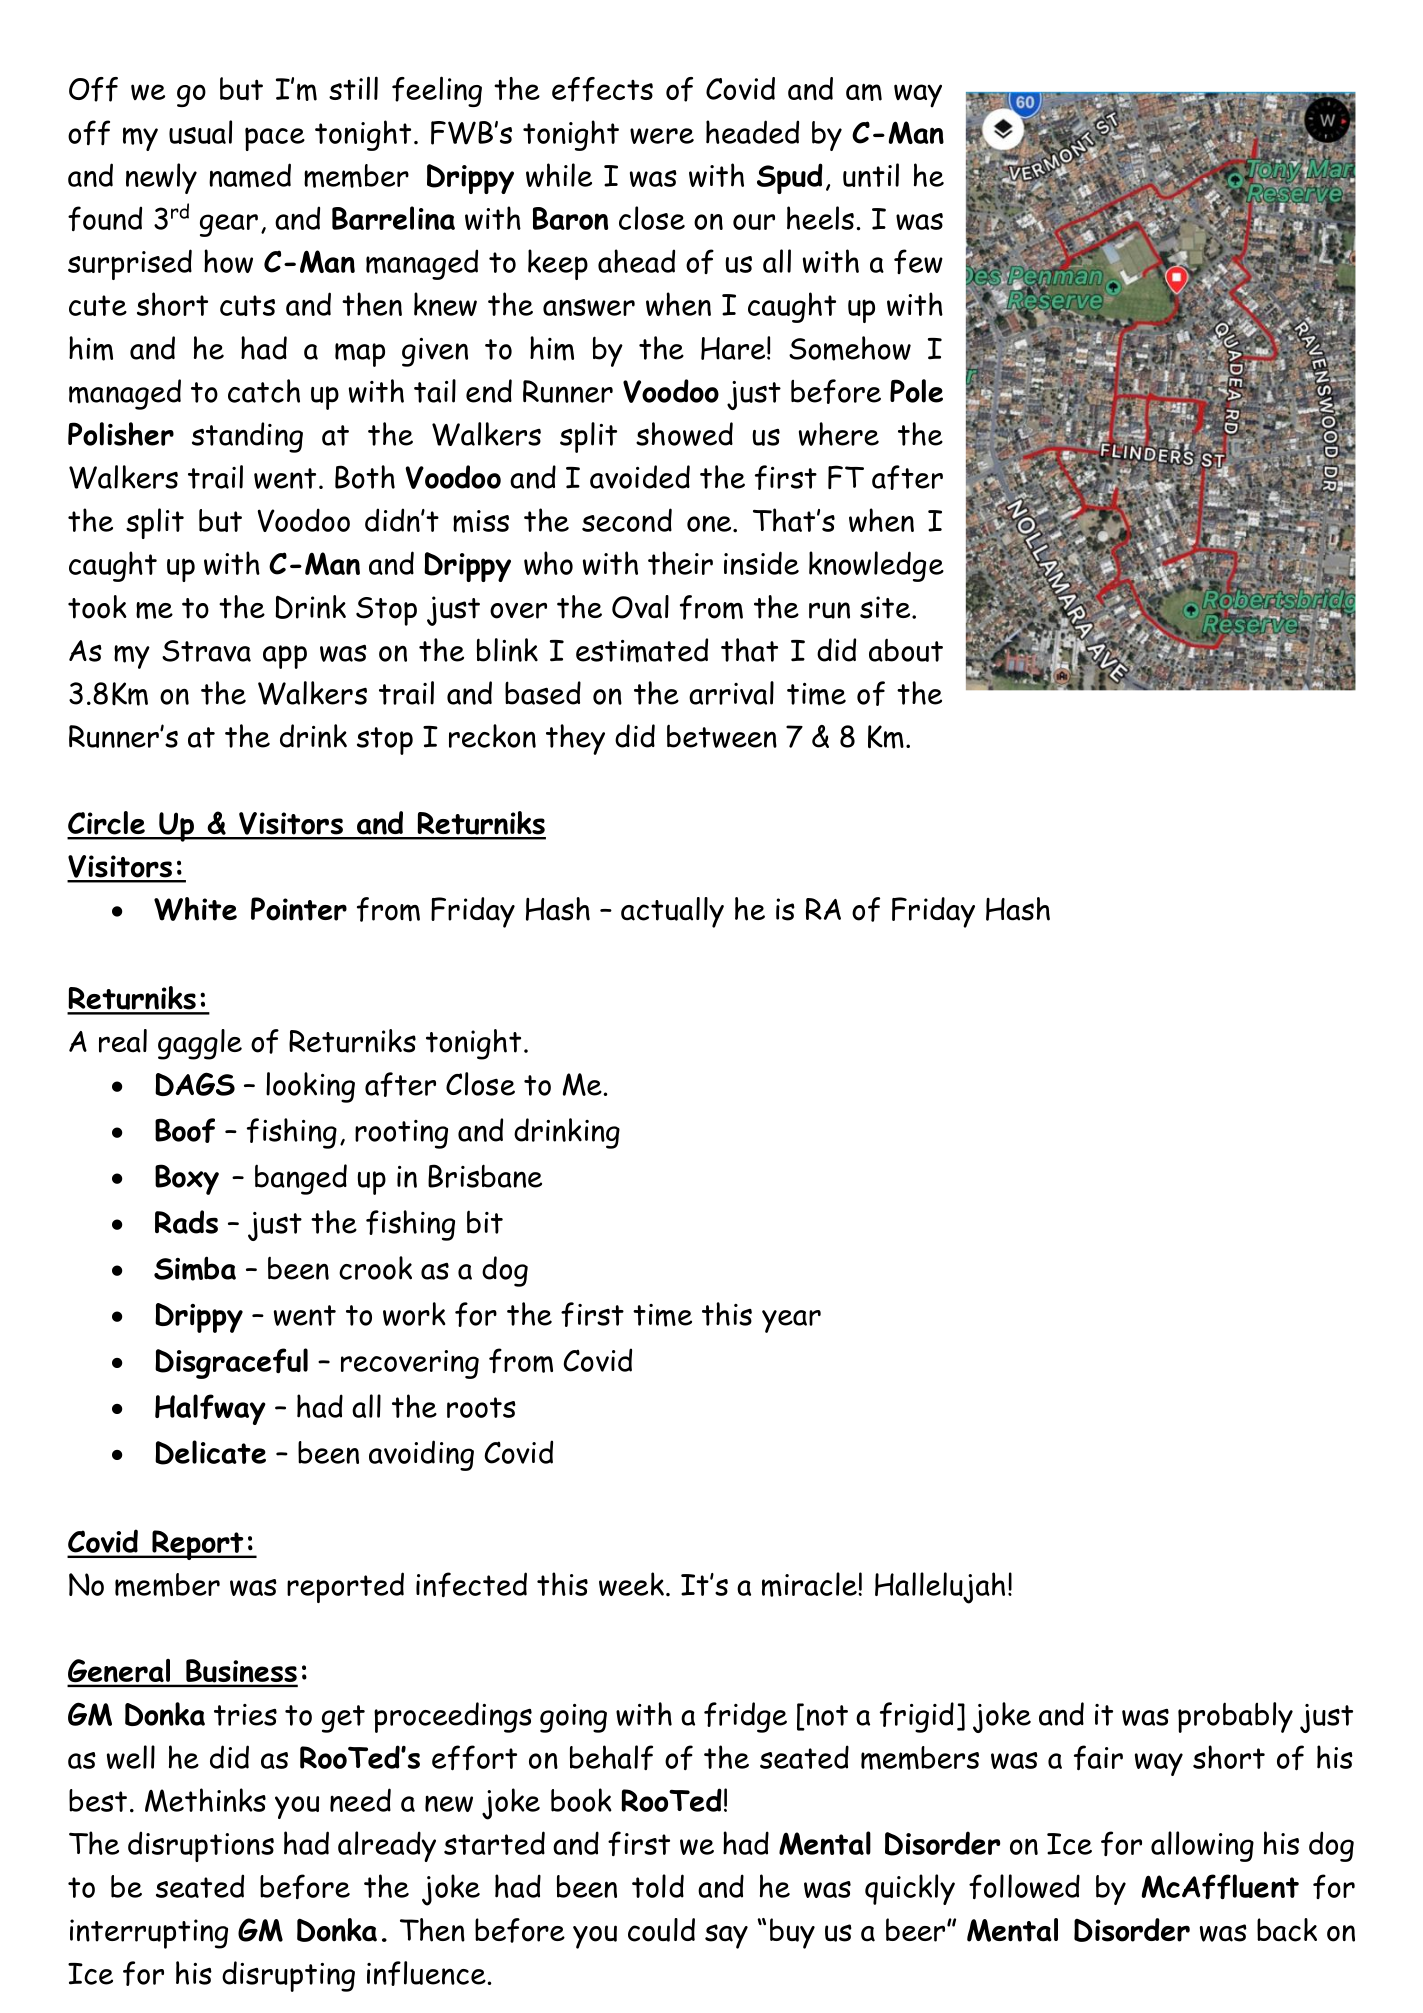  I want to click on pace, so click(275, 139).
